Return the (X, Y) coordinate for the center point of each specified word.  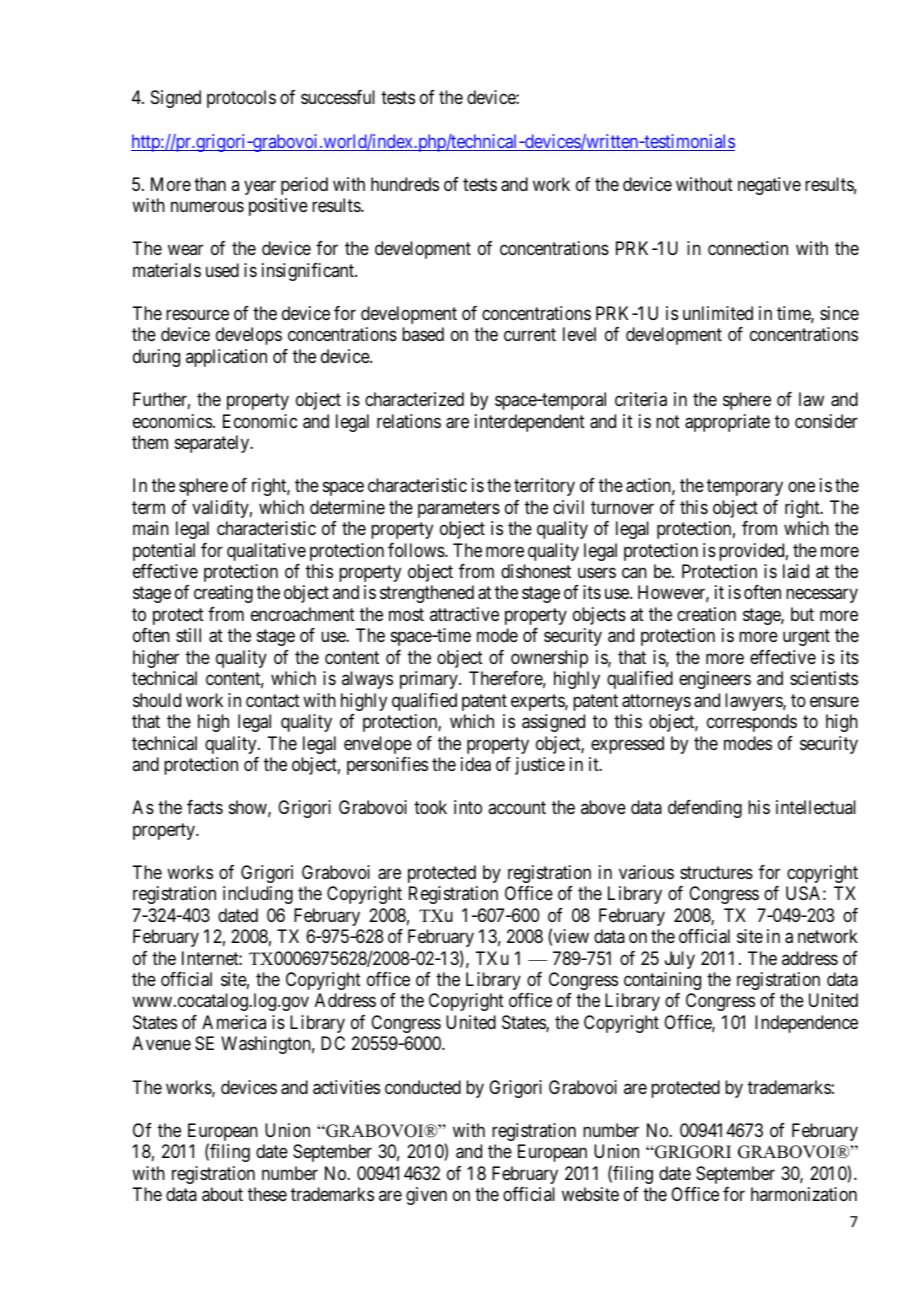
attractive (464, 614)
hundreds (405, 184)
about (222, 1194)
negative (769, 186)
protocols (241, 99)
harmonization (804, 1194)
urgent (806, 638)
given (426, 1196)
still (188, 635)
